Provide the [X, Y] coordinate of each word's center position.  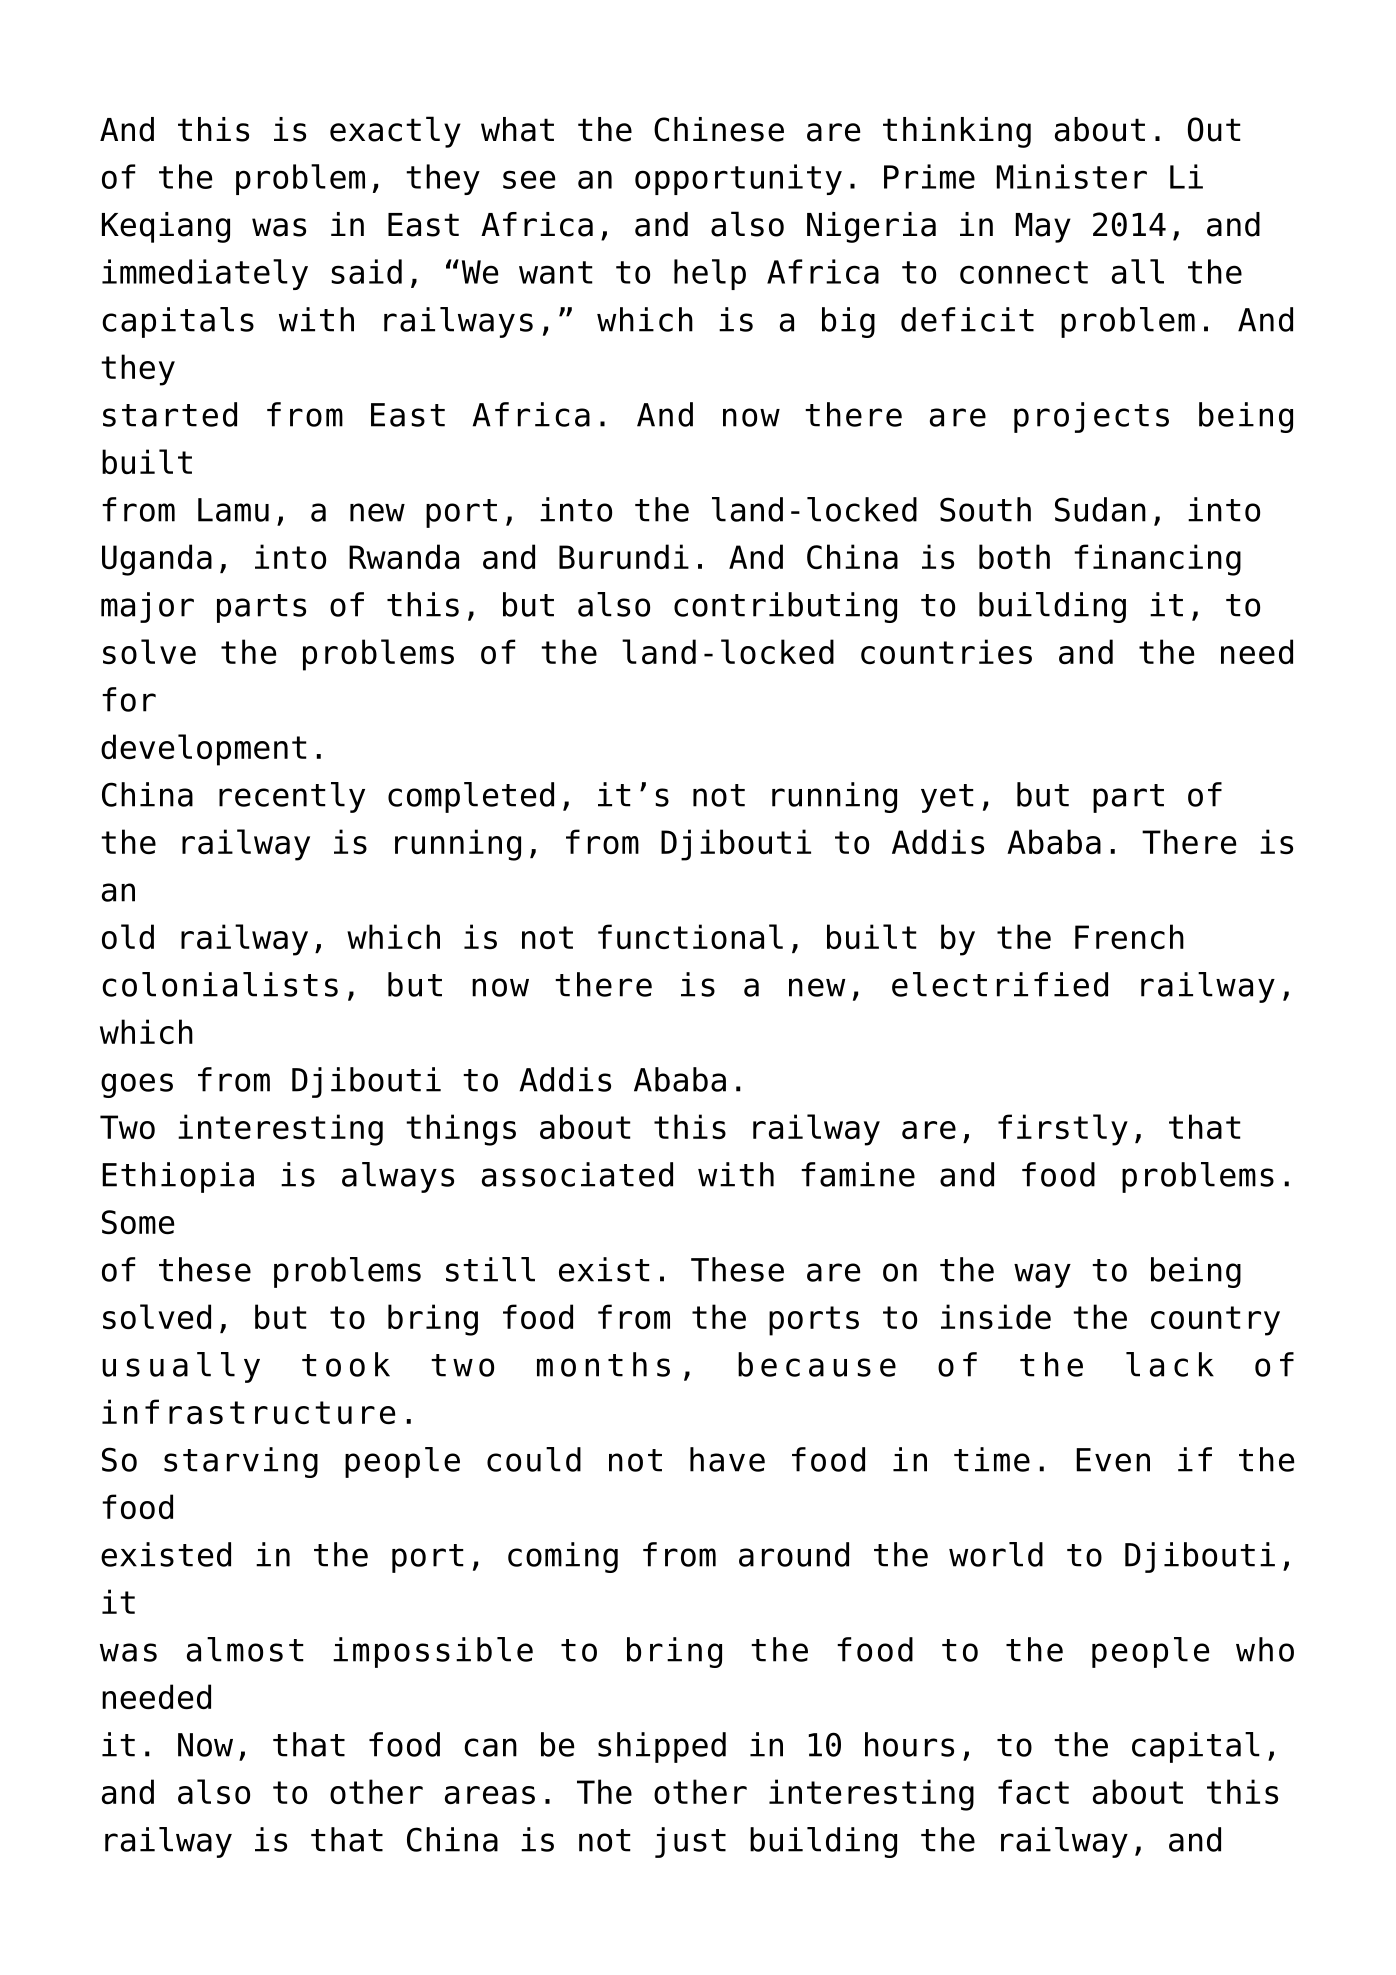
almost [245, 1649]
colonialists [220, 984]
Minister [1072, 176]
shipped [662, 1747]
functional [690, 936]
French [1129, 936]
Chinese [719, 129]
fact [1033, 1791]
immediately [205, 274]
